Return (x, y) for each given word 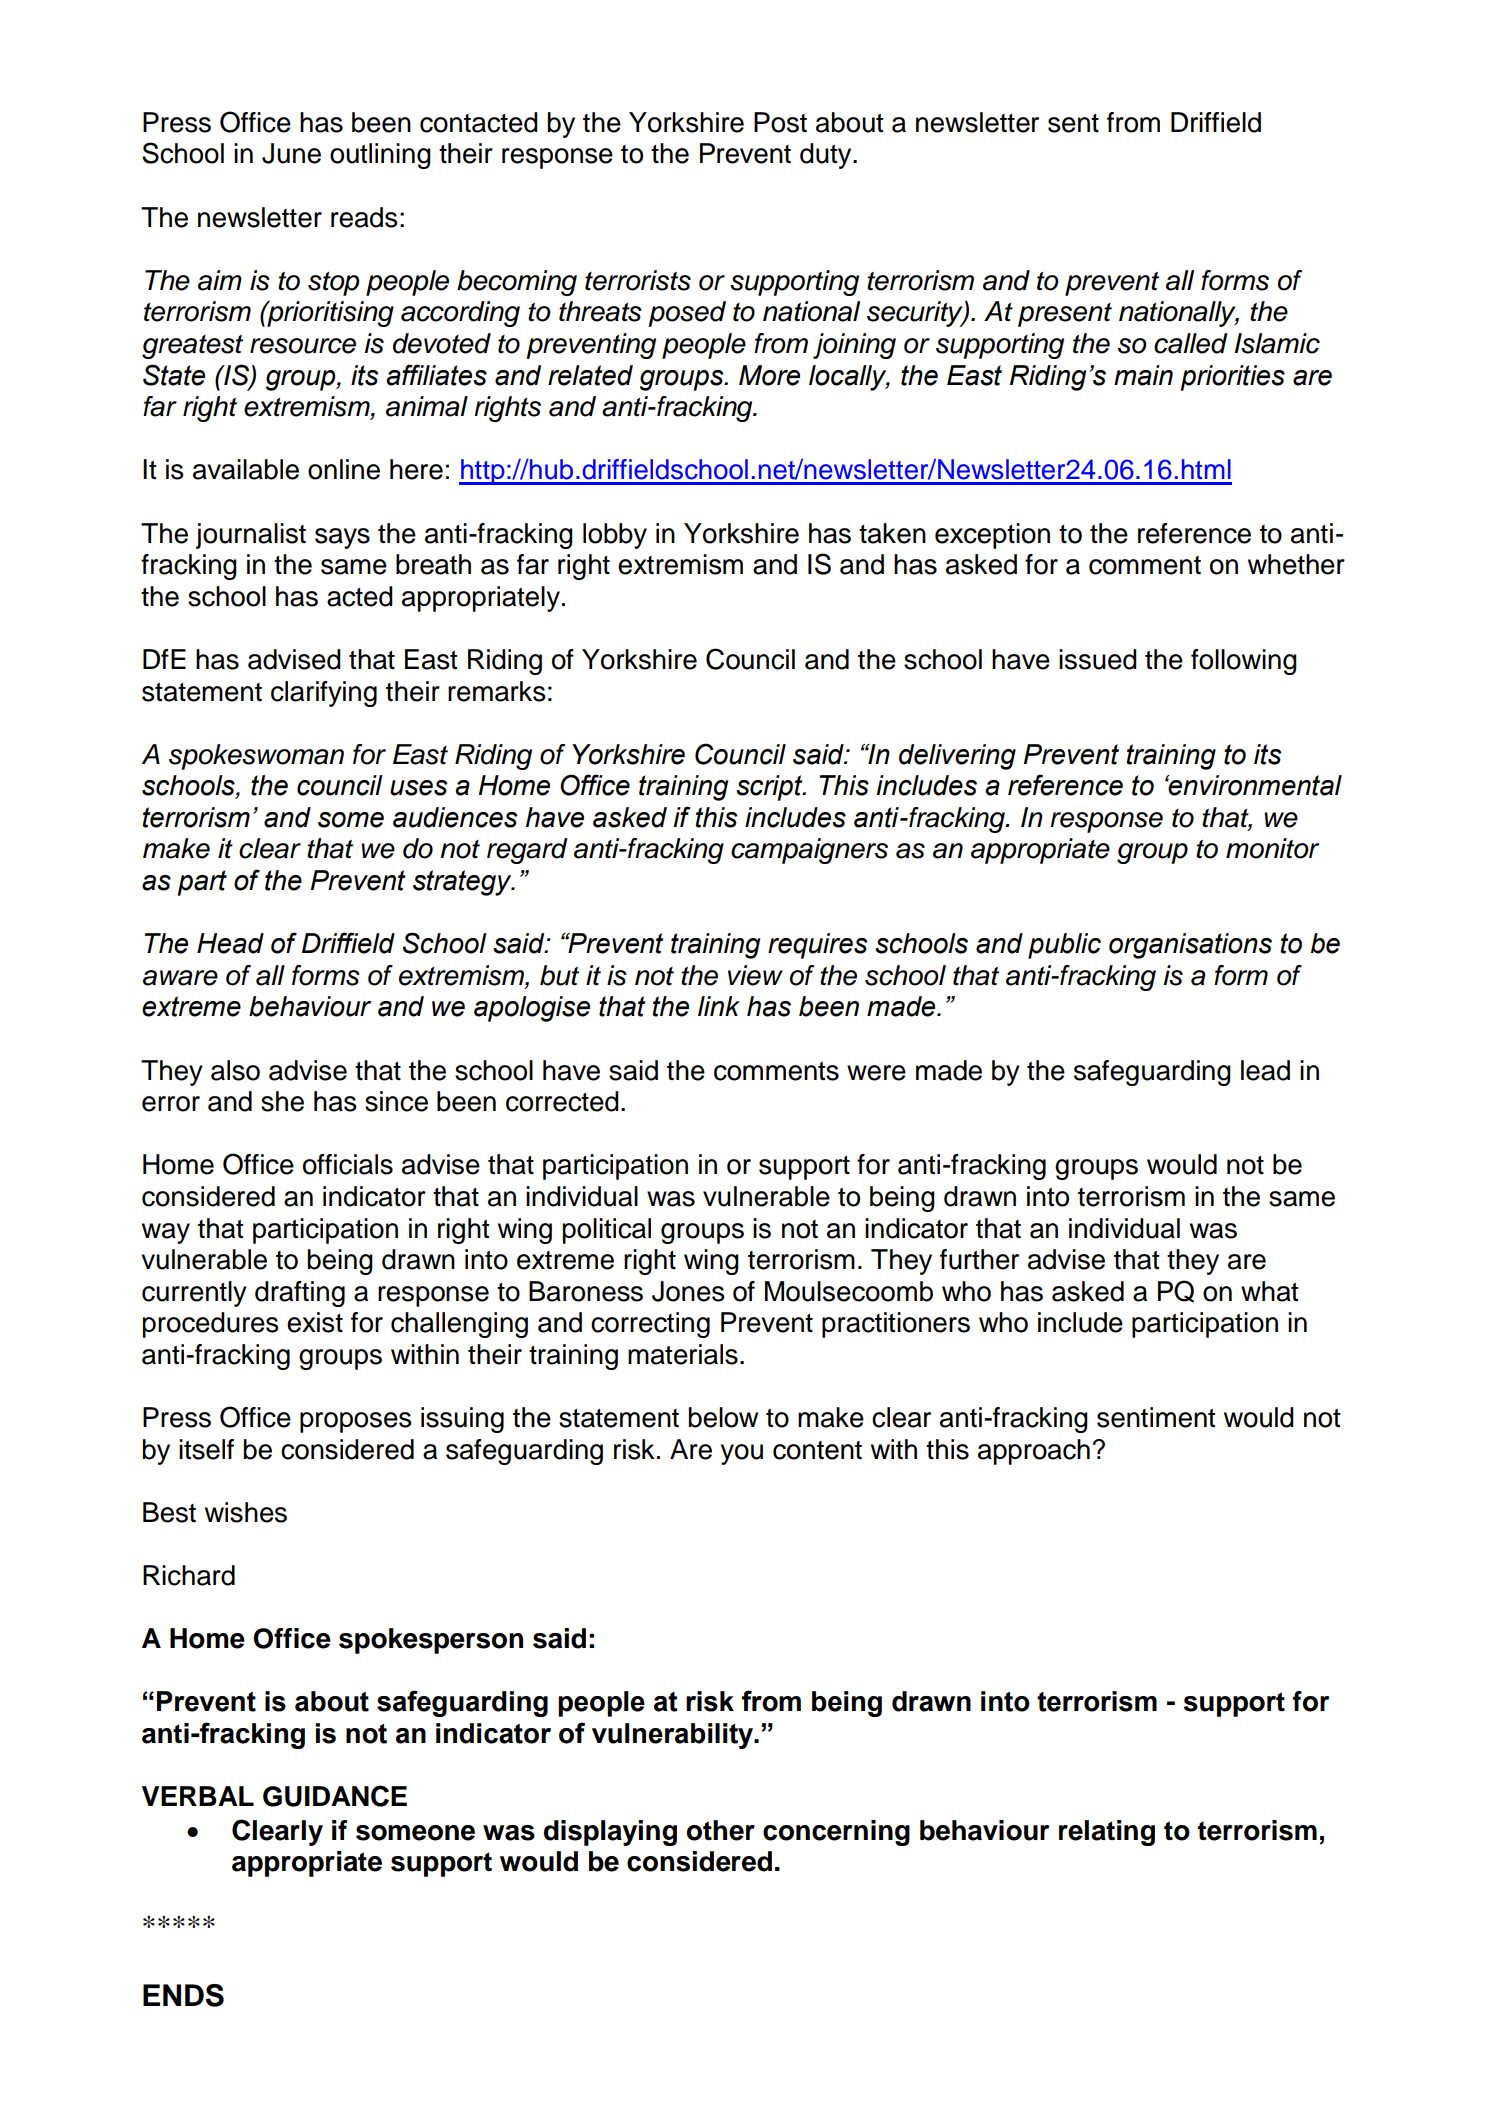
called (1191, 343)
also (235, 1070)
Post (780, 122)
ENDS (183, 1995)
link (719, 1006)
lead (1265, 1070)
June (291, 153)
